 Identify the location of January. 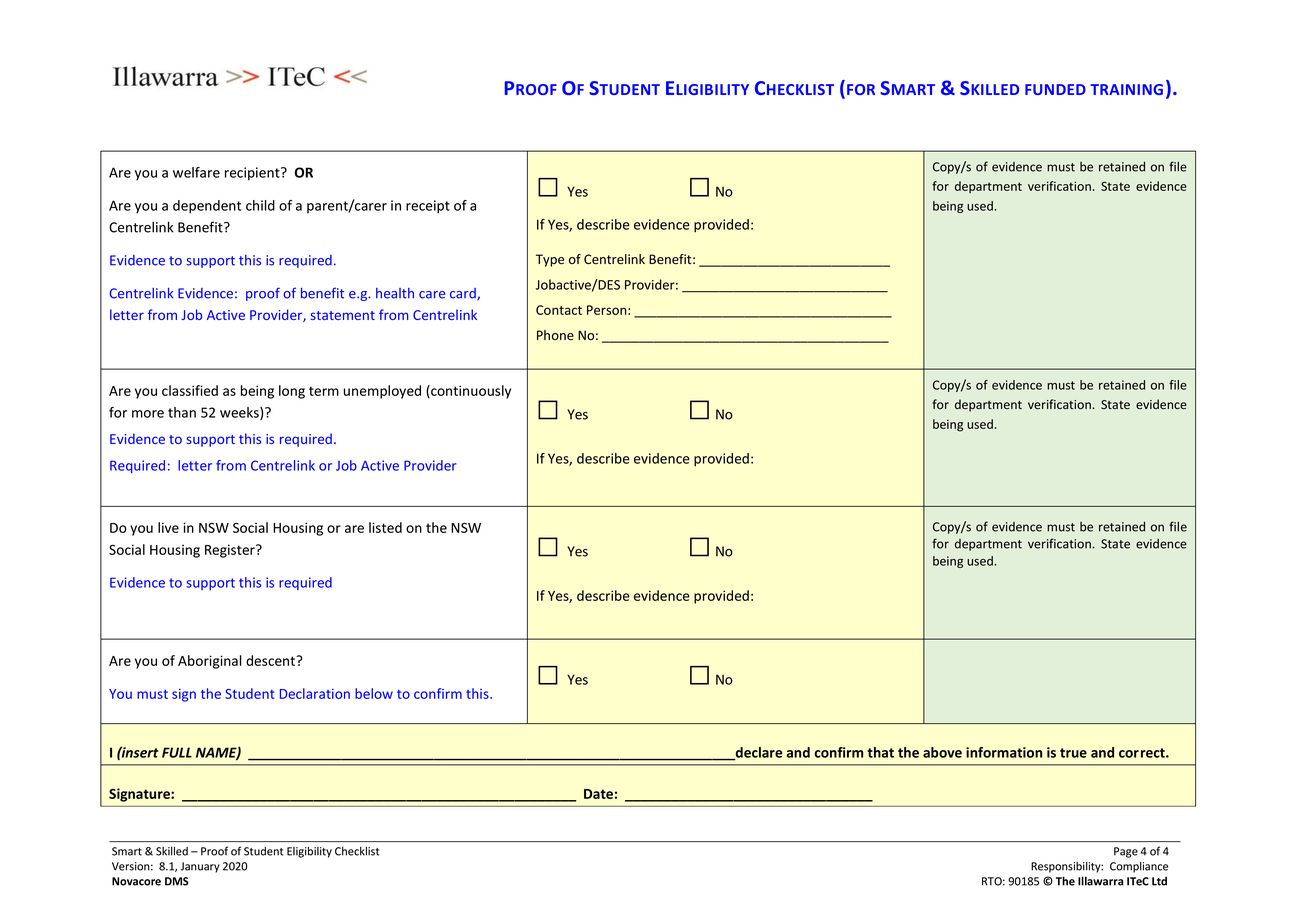
(200, 867).
